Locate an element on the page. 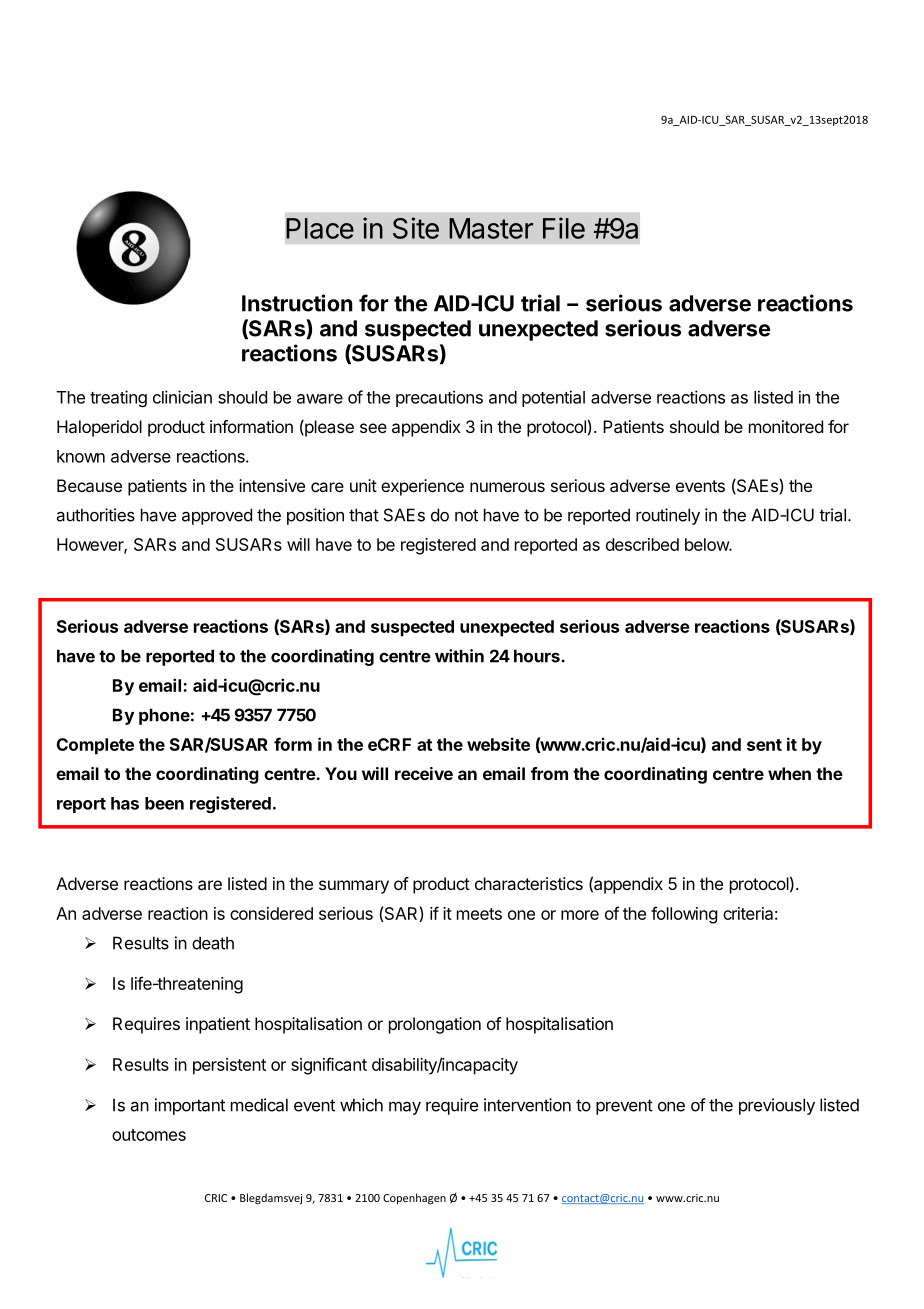 This page has height=1309, width=924. within is located at coordinates (459, 656).
